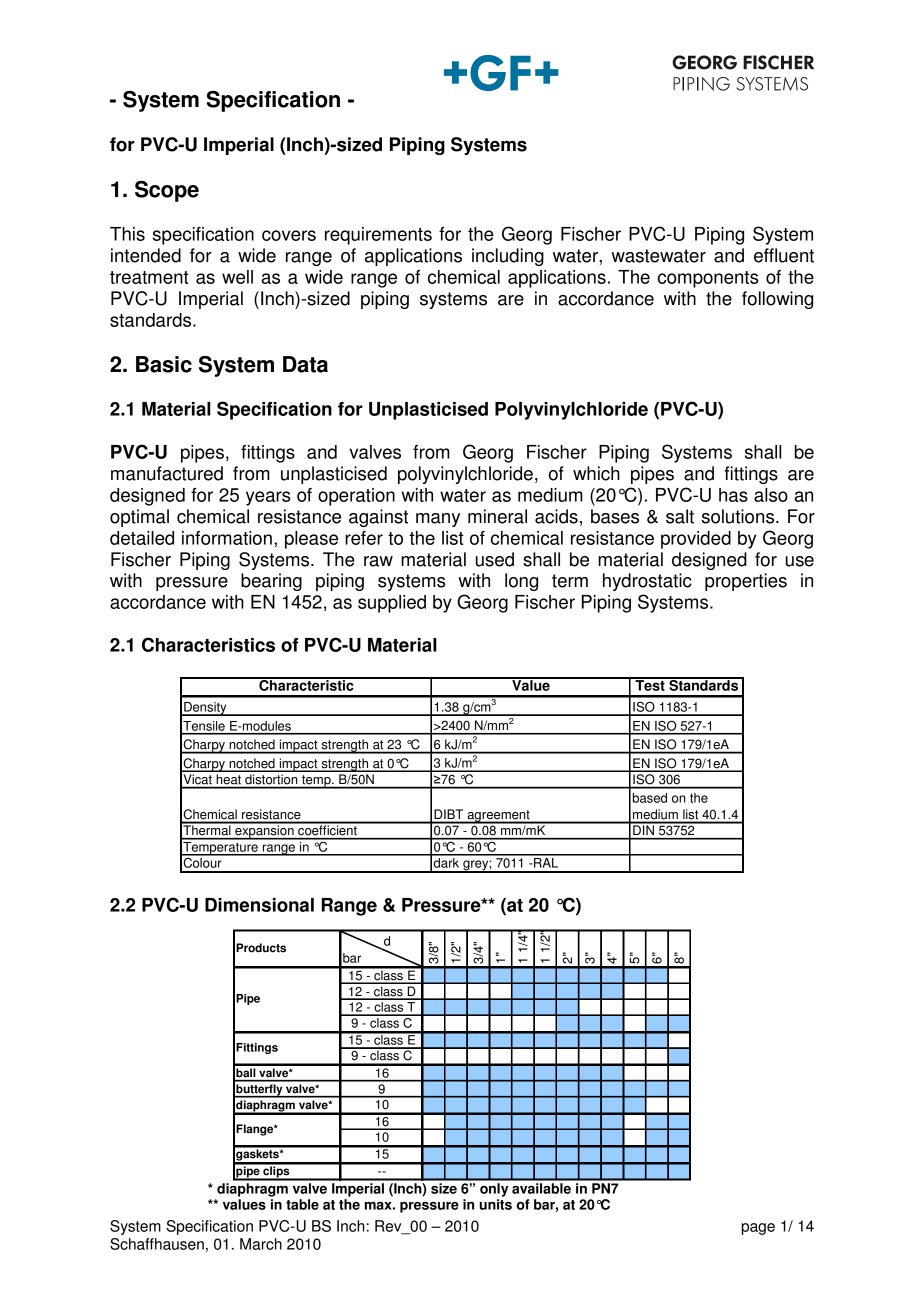  Describe the element at coordinates (650, 798) in the screenshot. I see `based` at that location.
